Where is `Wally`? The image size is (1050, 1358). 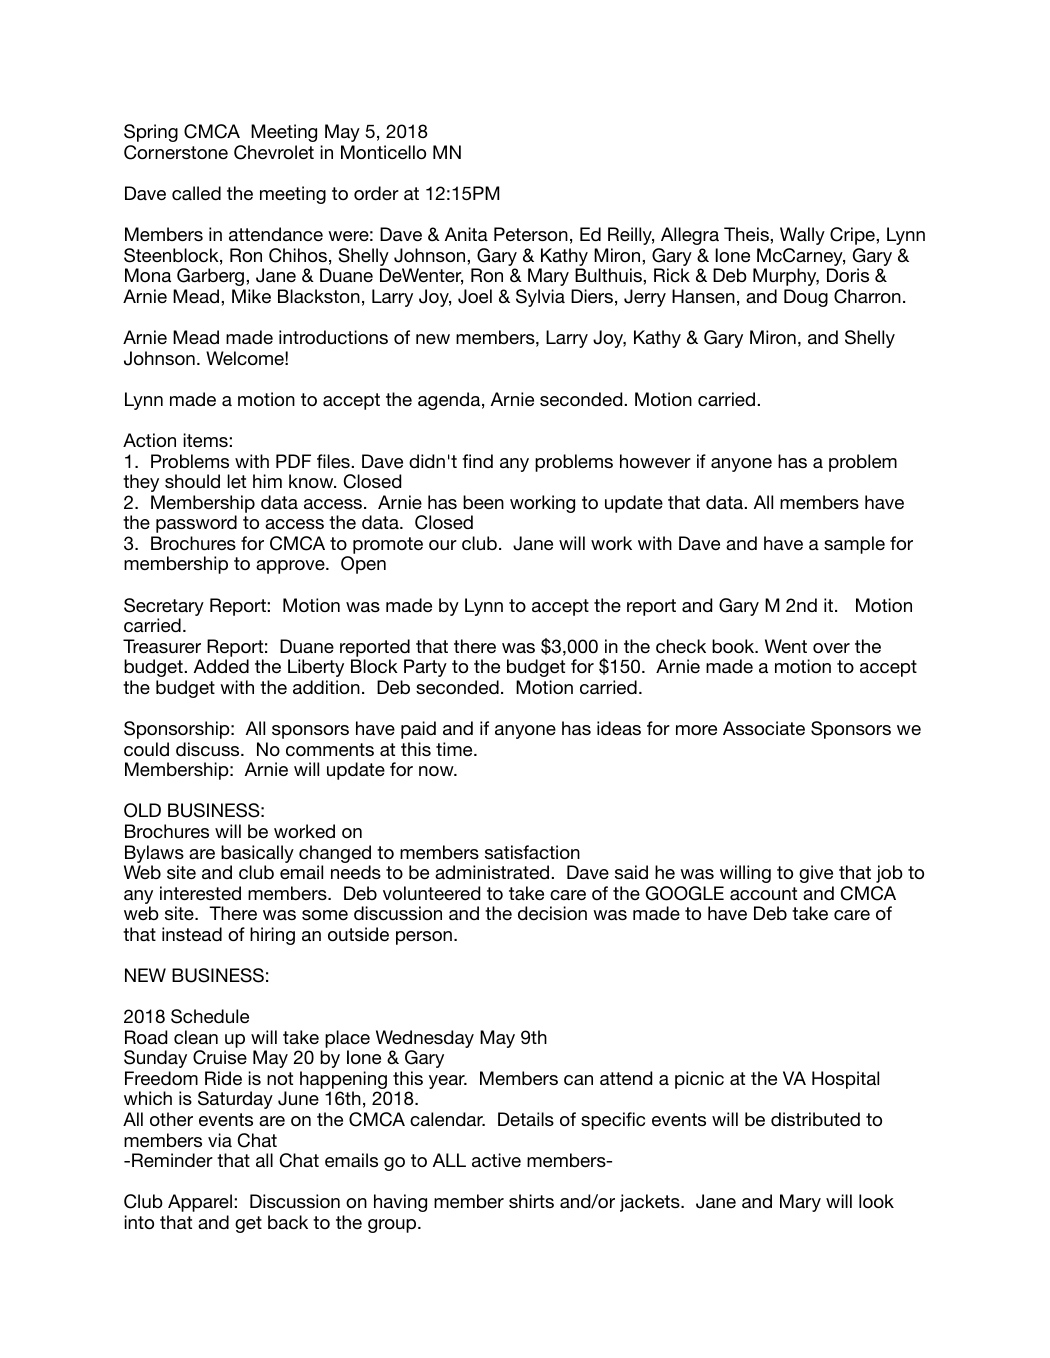
Wally is located at coordinates (802, 236).
